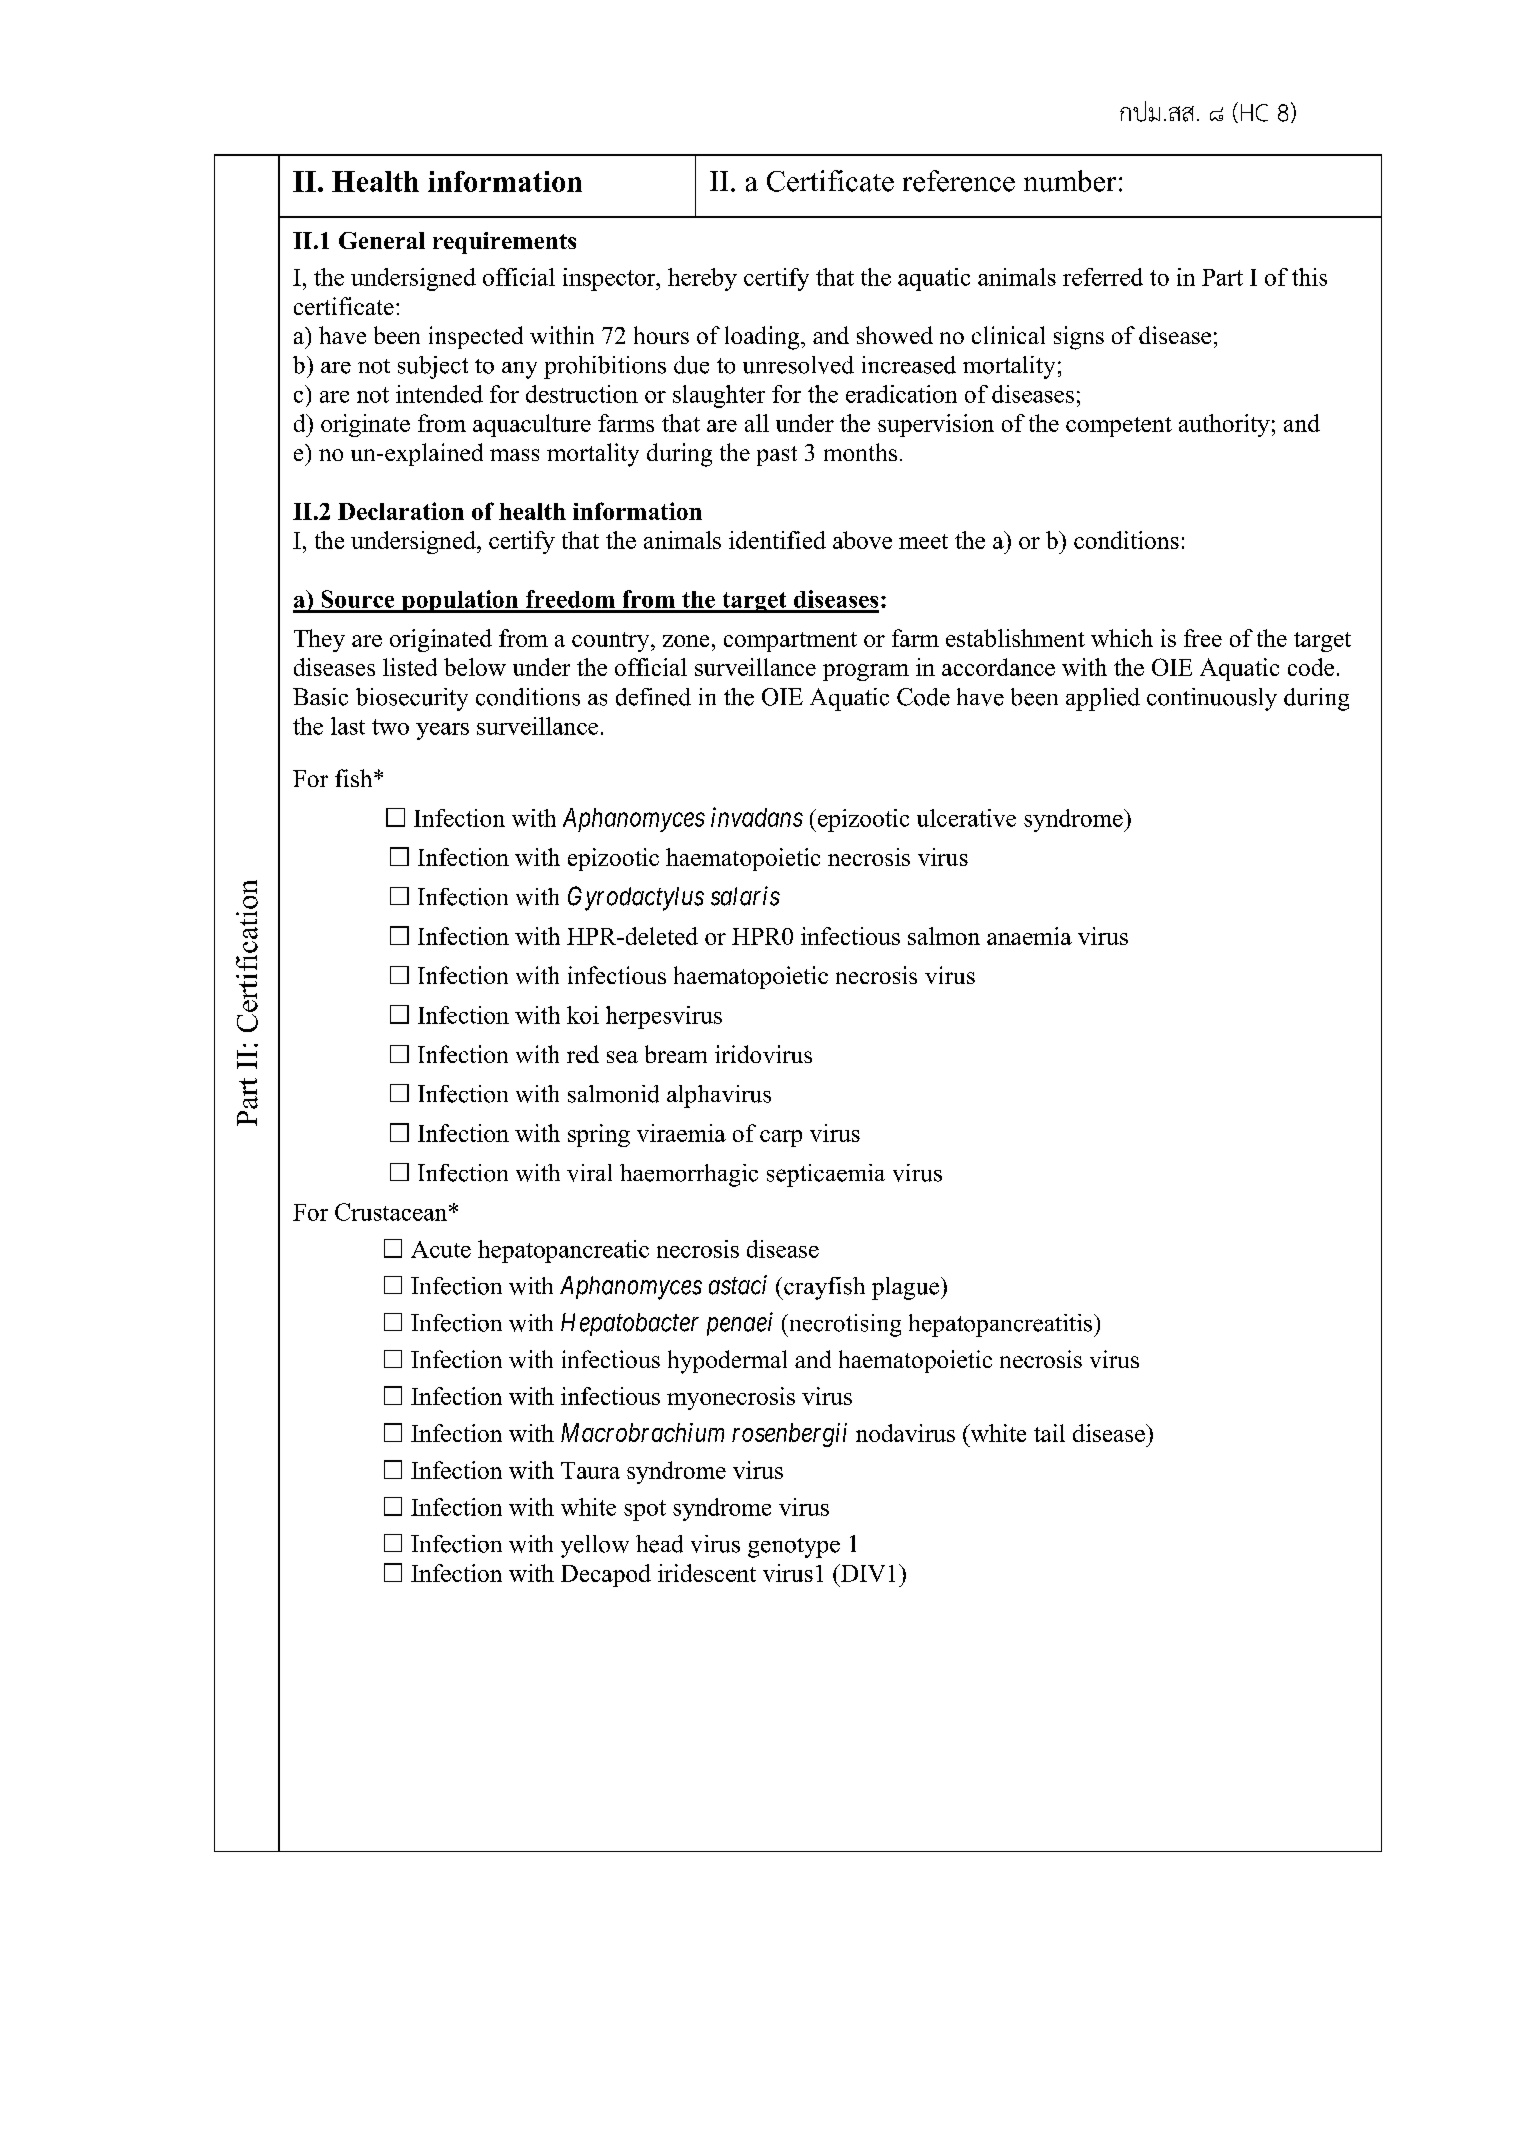 This document has height=2141, width=1513. What do you see at coordinates (794, 1548) in the document?
I see `genotype` at bounding box center [794, 1548].
